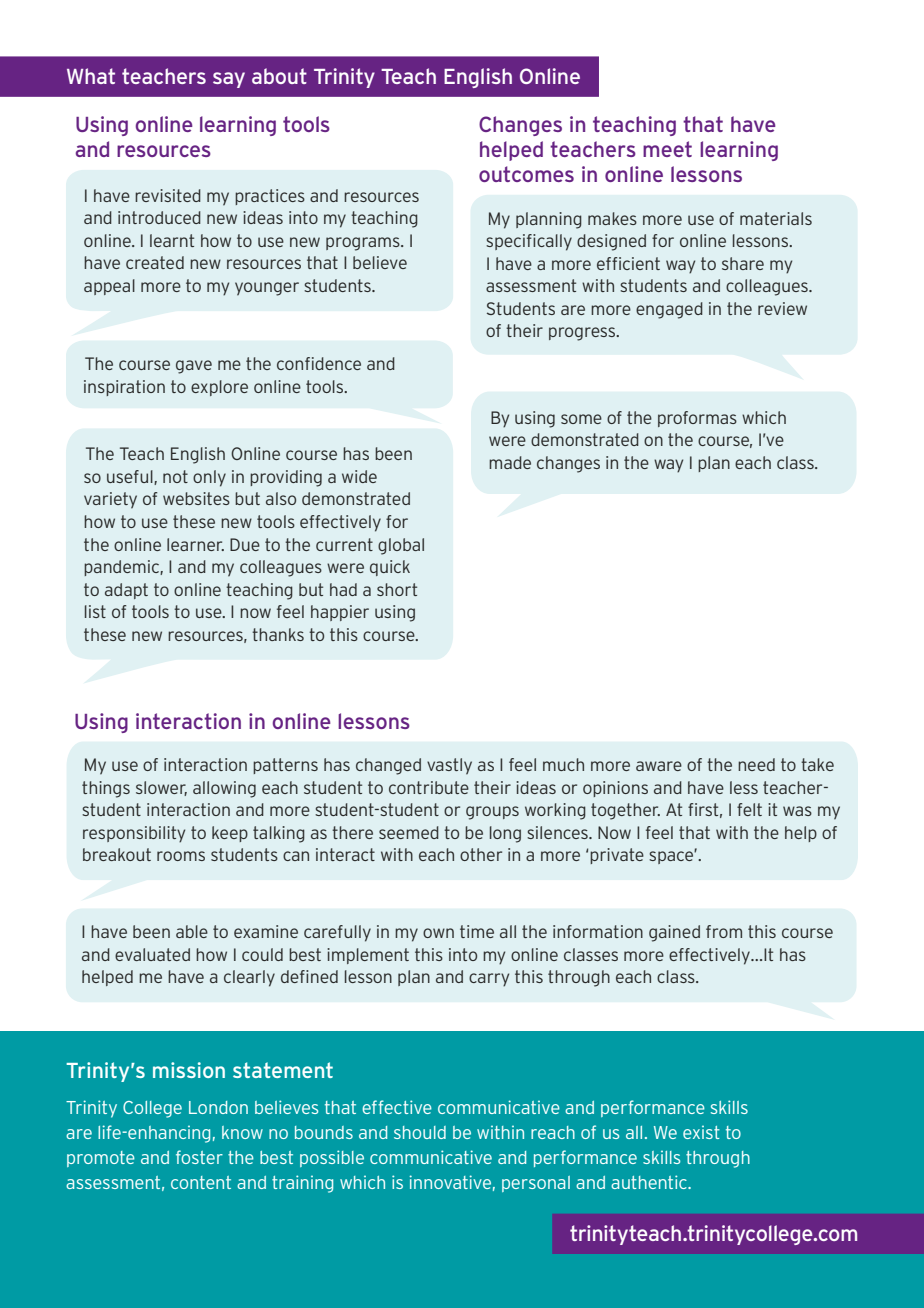  I want to click on say, so click(229, 80).
